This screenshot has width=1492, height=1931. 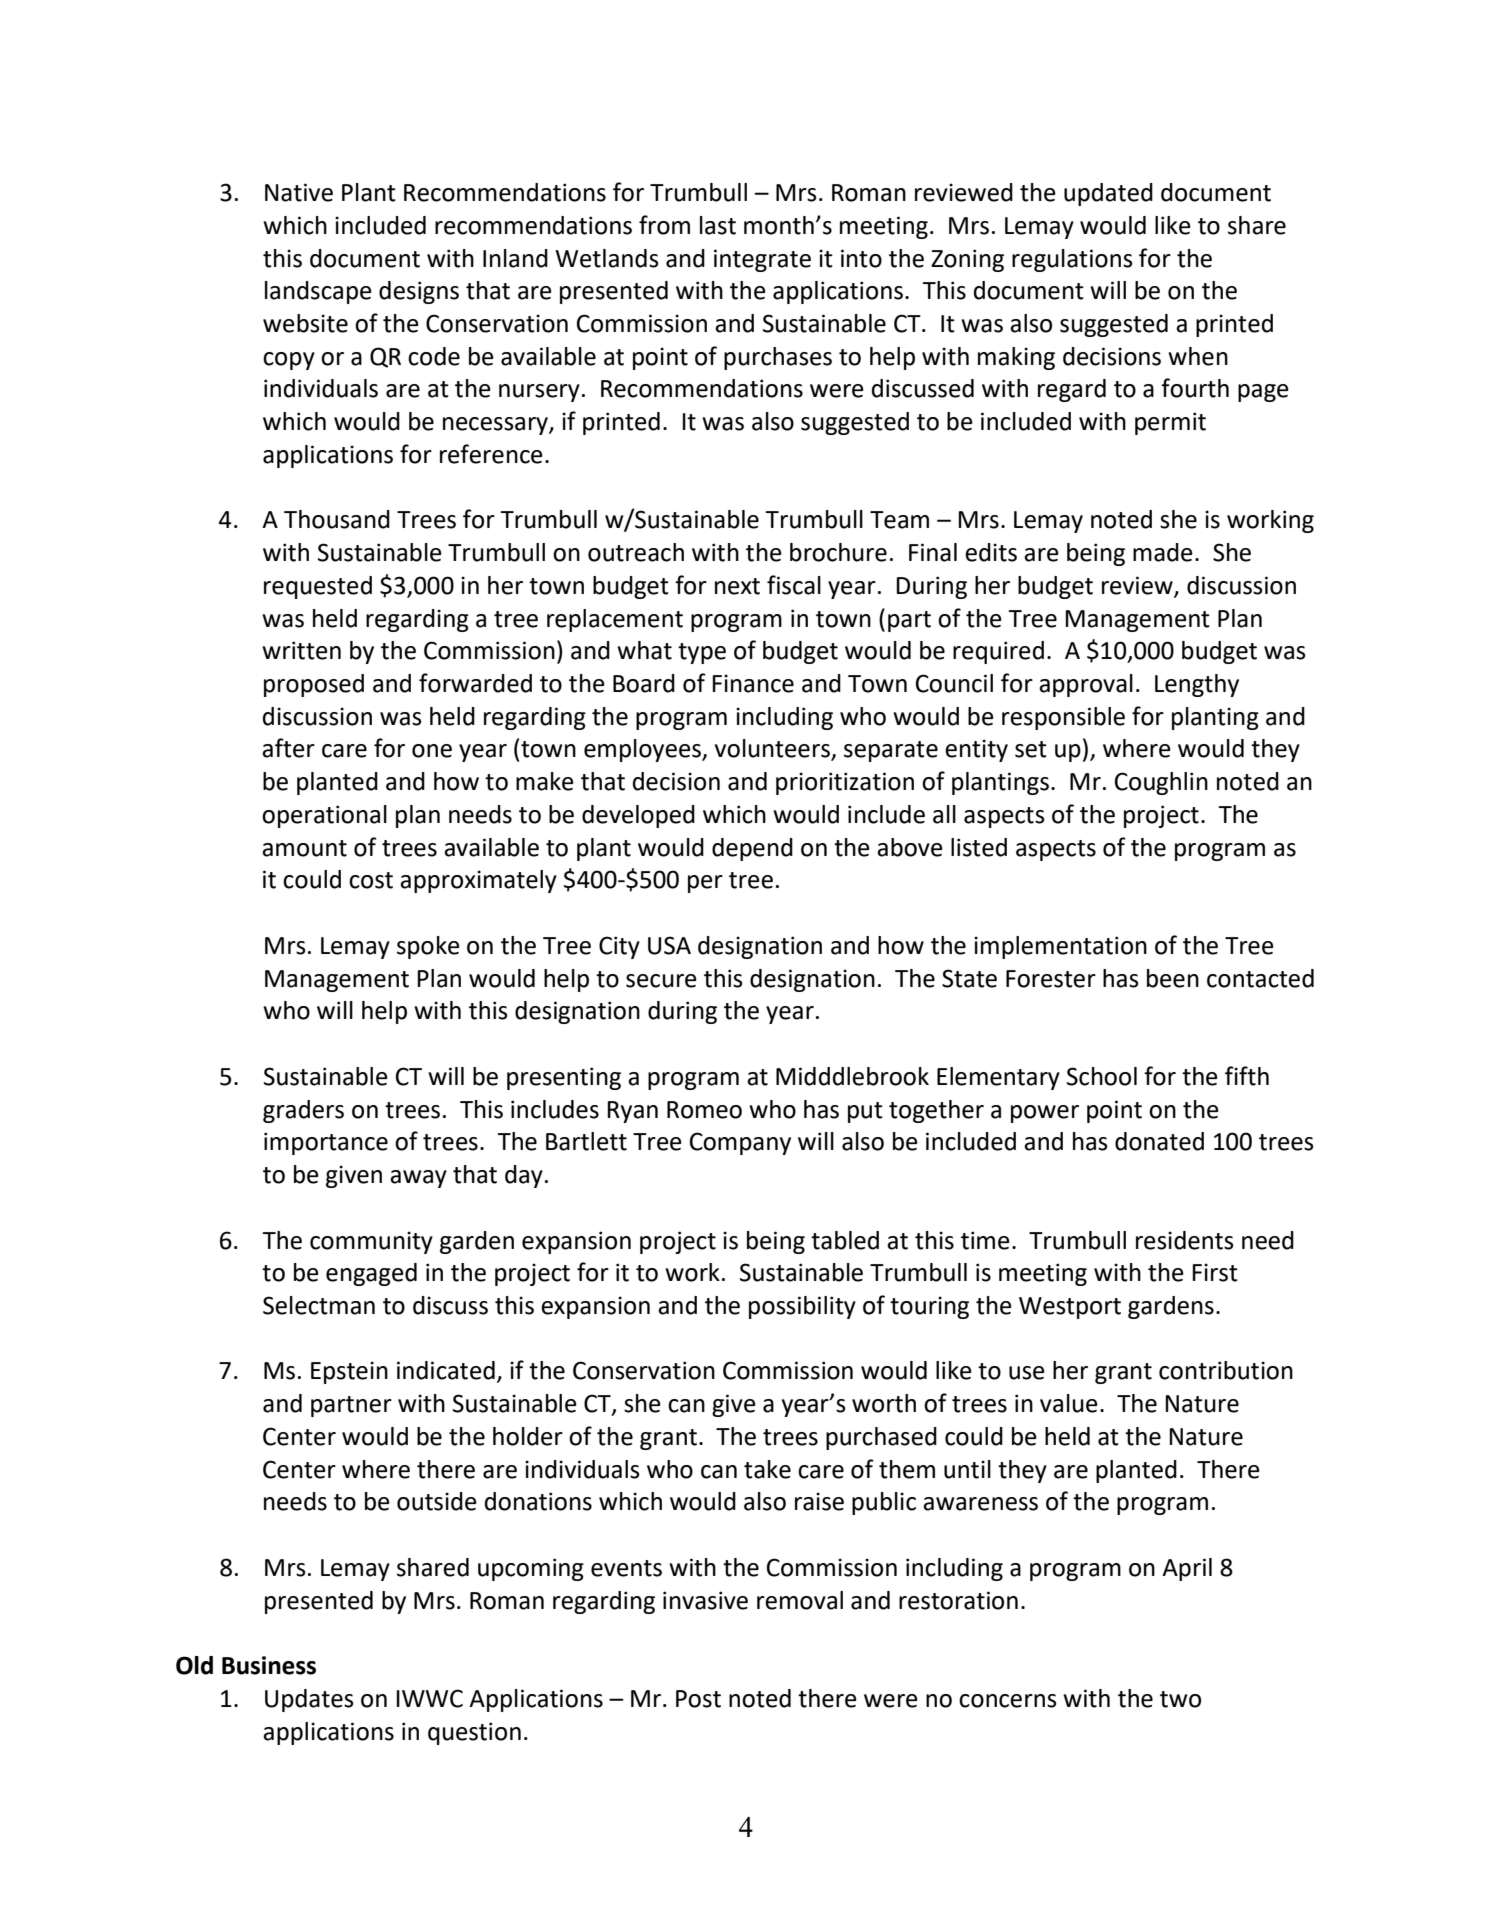 I want to click on Company, so click(x=740, y=1143).
